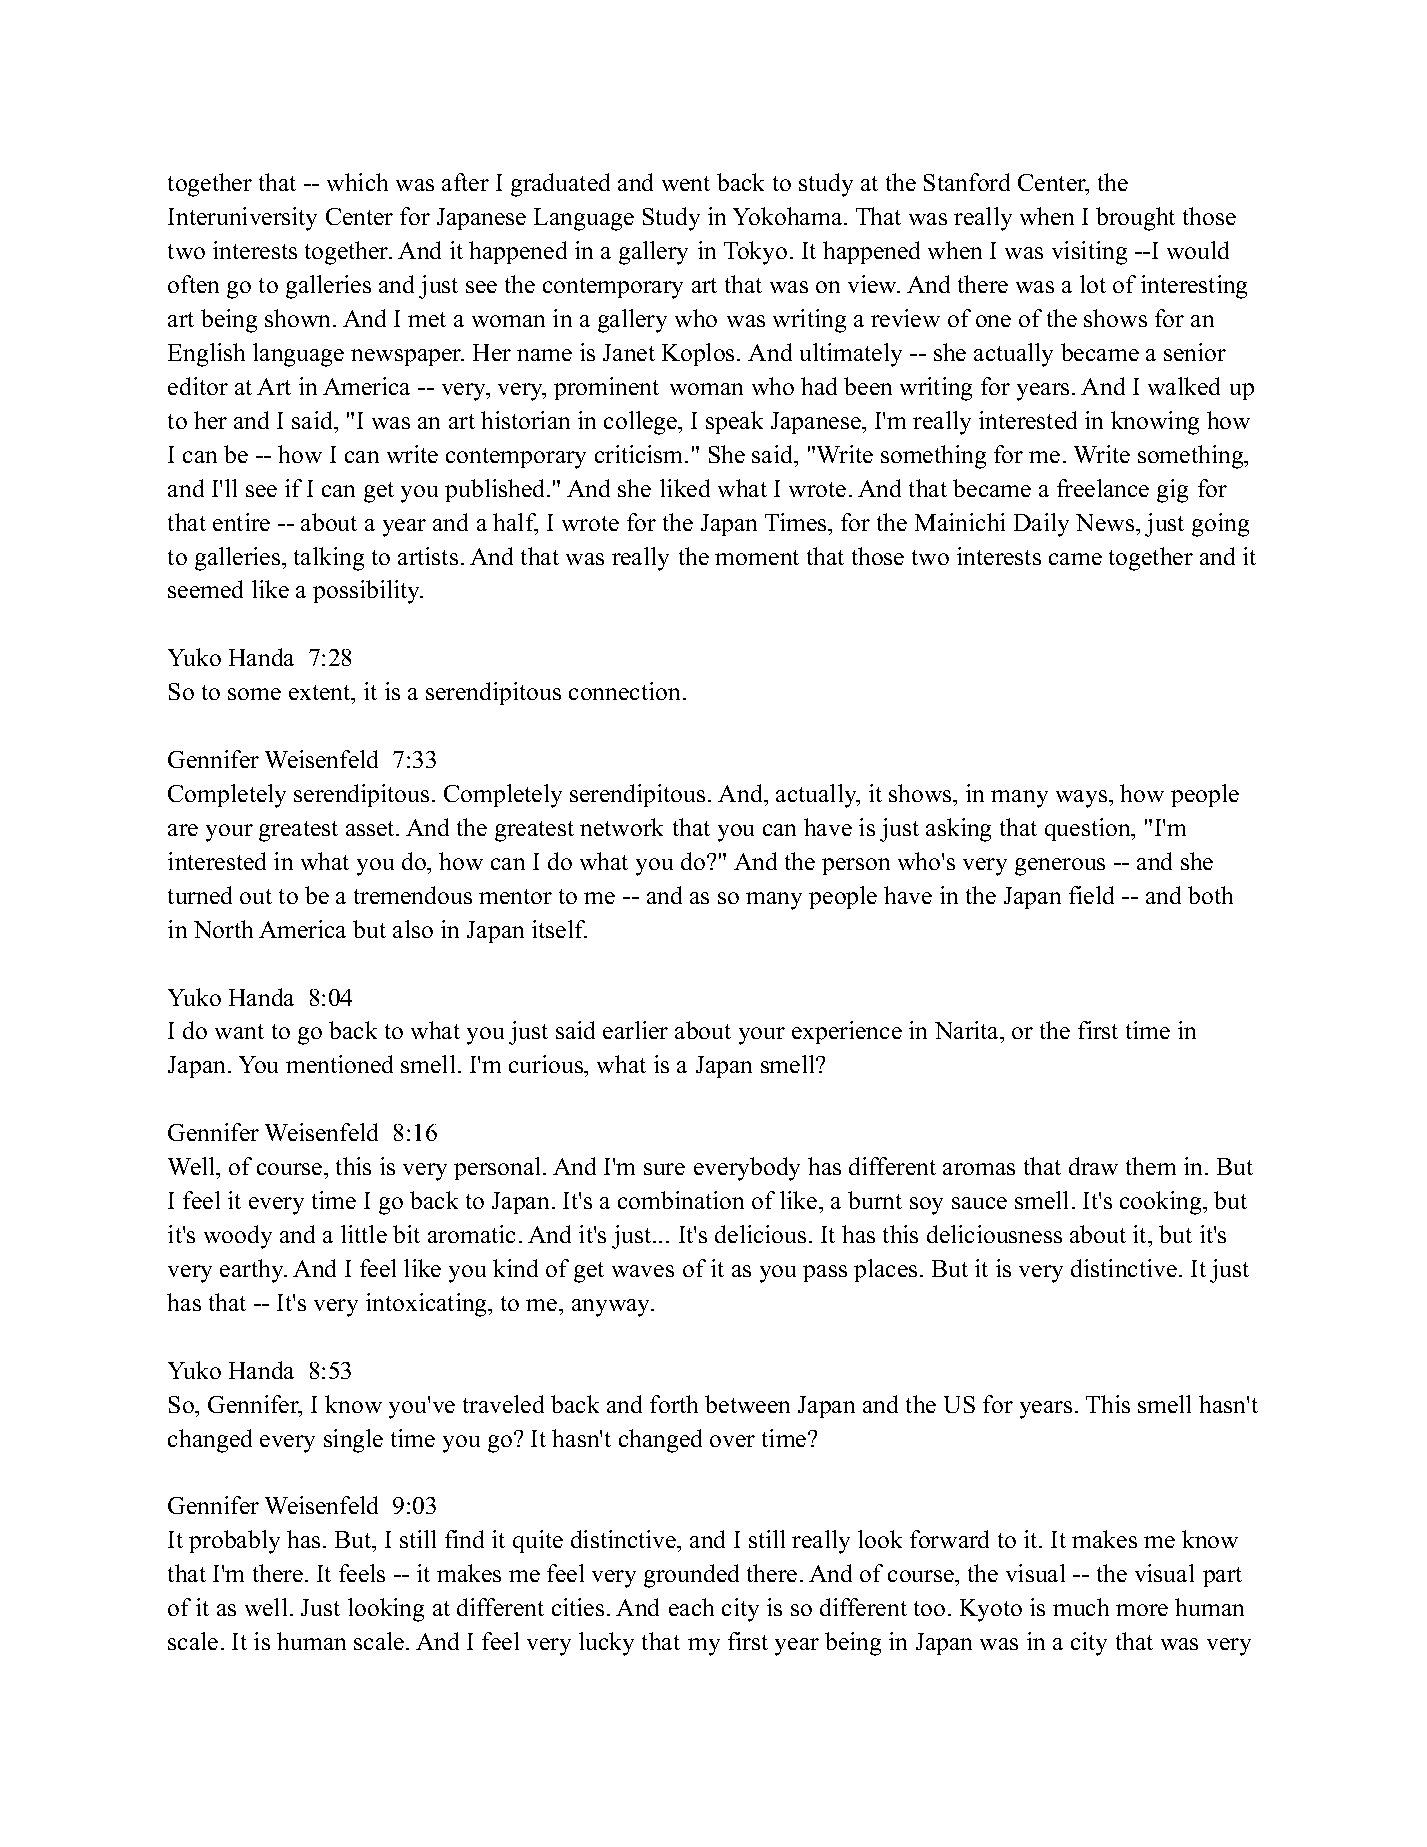 This image has width=1427, height=1847. I want to click on probably, so click(234, 1542).
